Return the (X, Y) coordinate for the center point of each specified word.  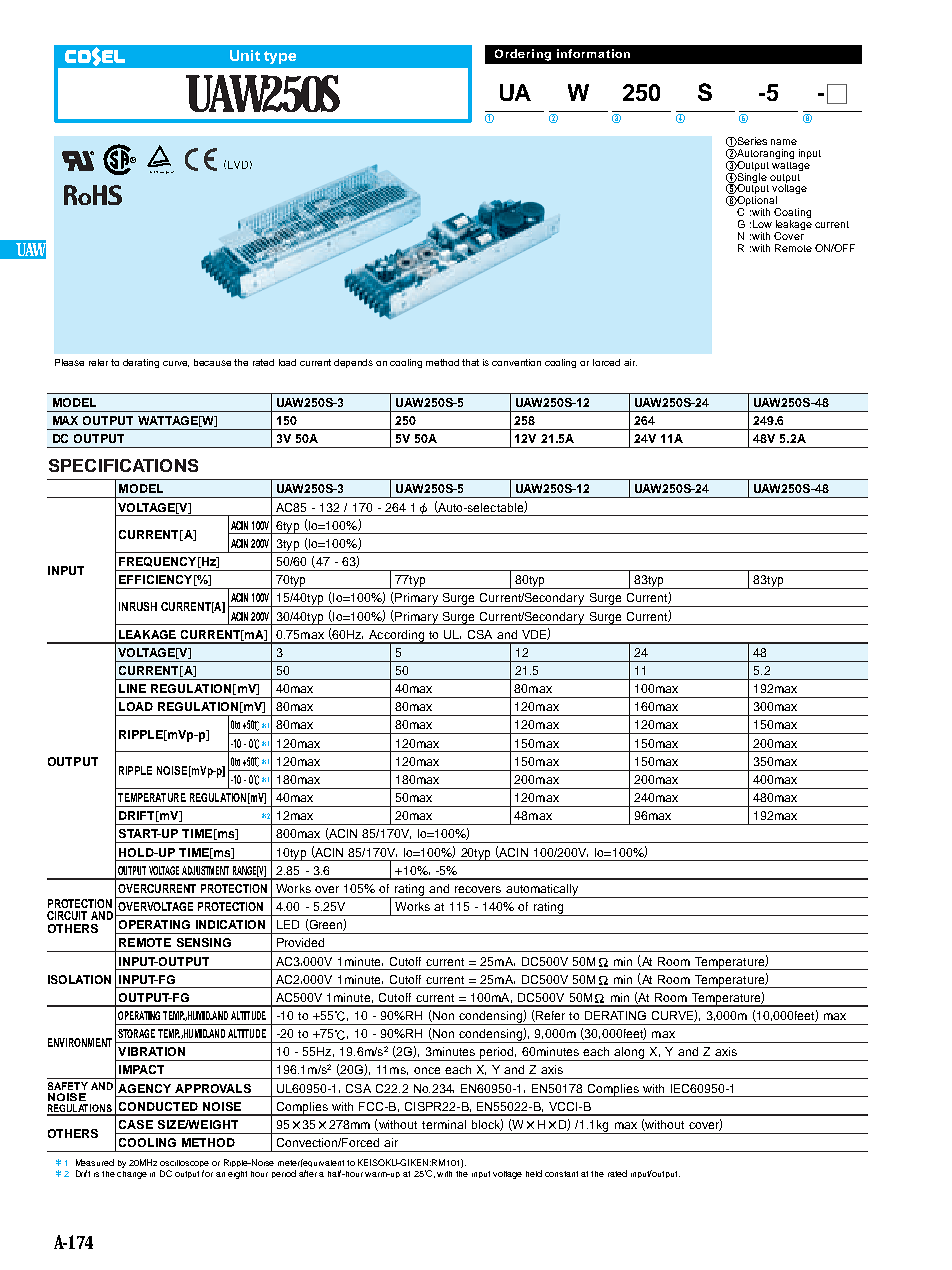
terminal (444, 1124)
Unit (245, 55)
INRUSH (138, 606)
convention (516, 362)
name (784, 142)
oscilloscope (184, 1163)
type (280, 57)
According (396, 637)
